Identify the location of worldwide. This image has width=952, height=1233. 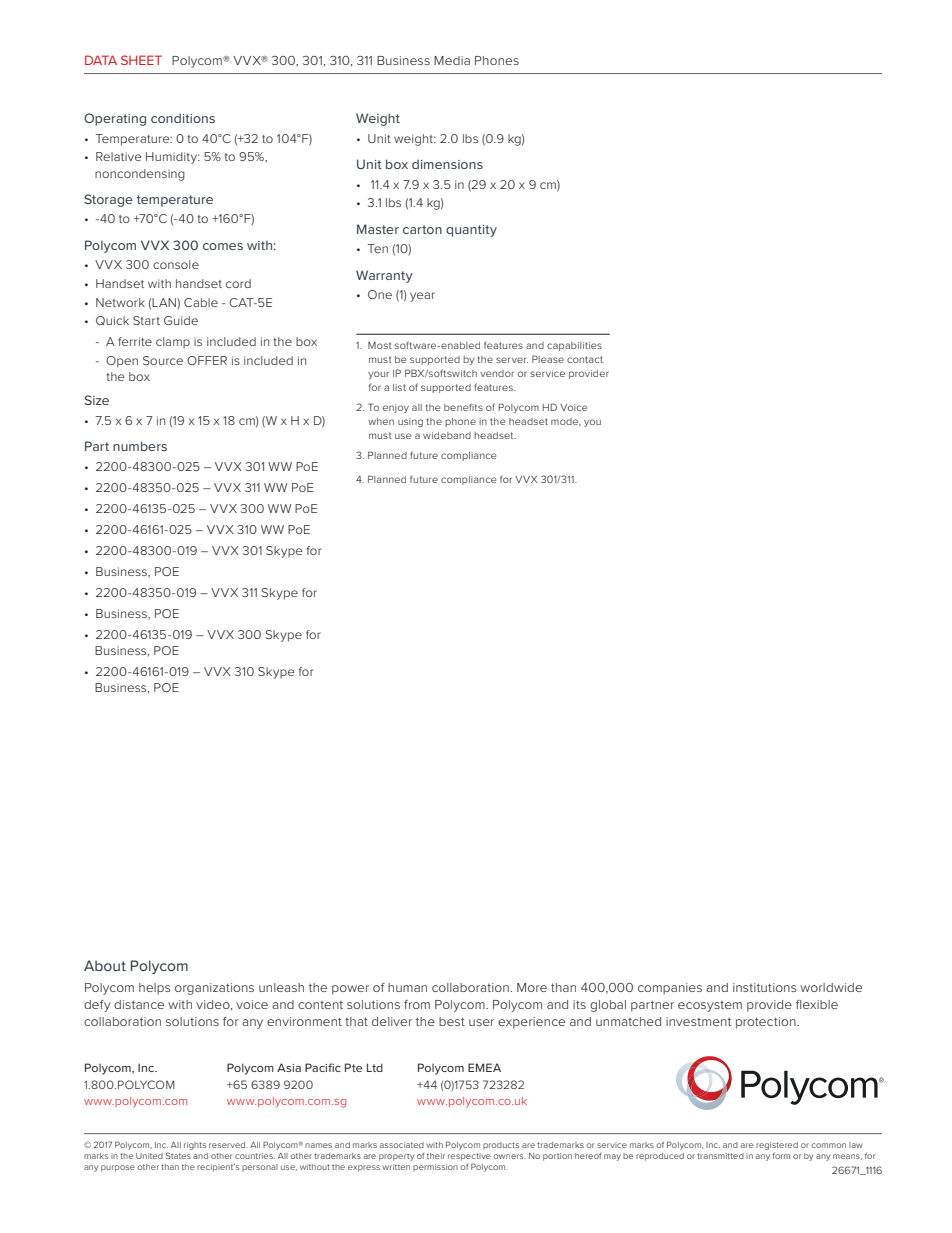
(831, 987).
